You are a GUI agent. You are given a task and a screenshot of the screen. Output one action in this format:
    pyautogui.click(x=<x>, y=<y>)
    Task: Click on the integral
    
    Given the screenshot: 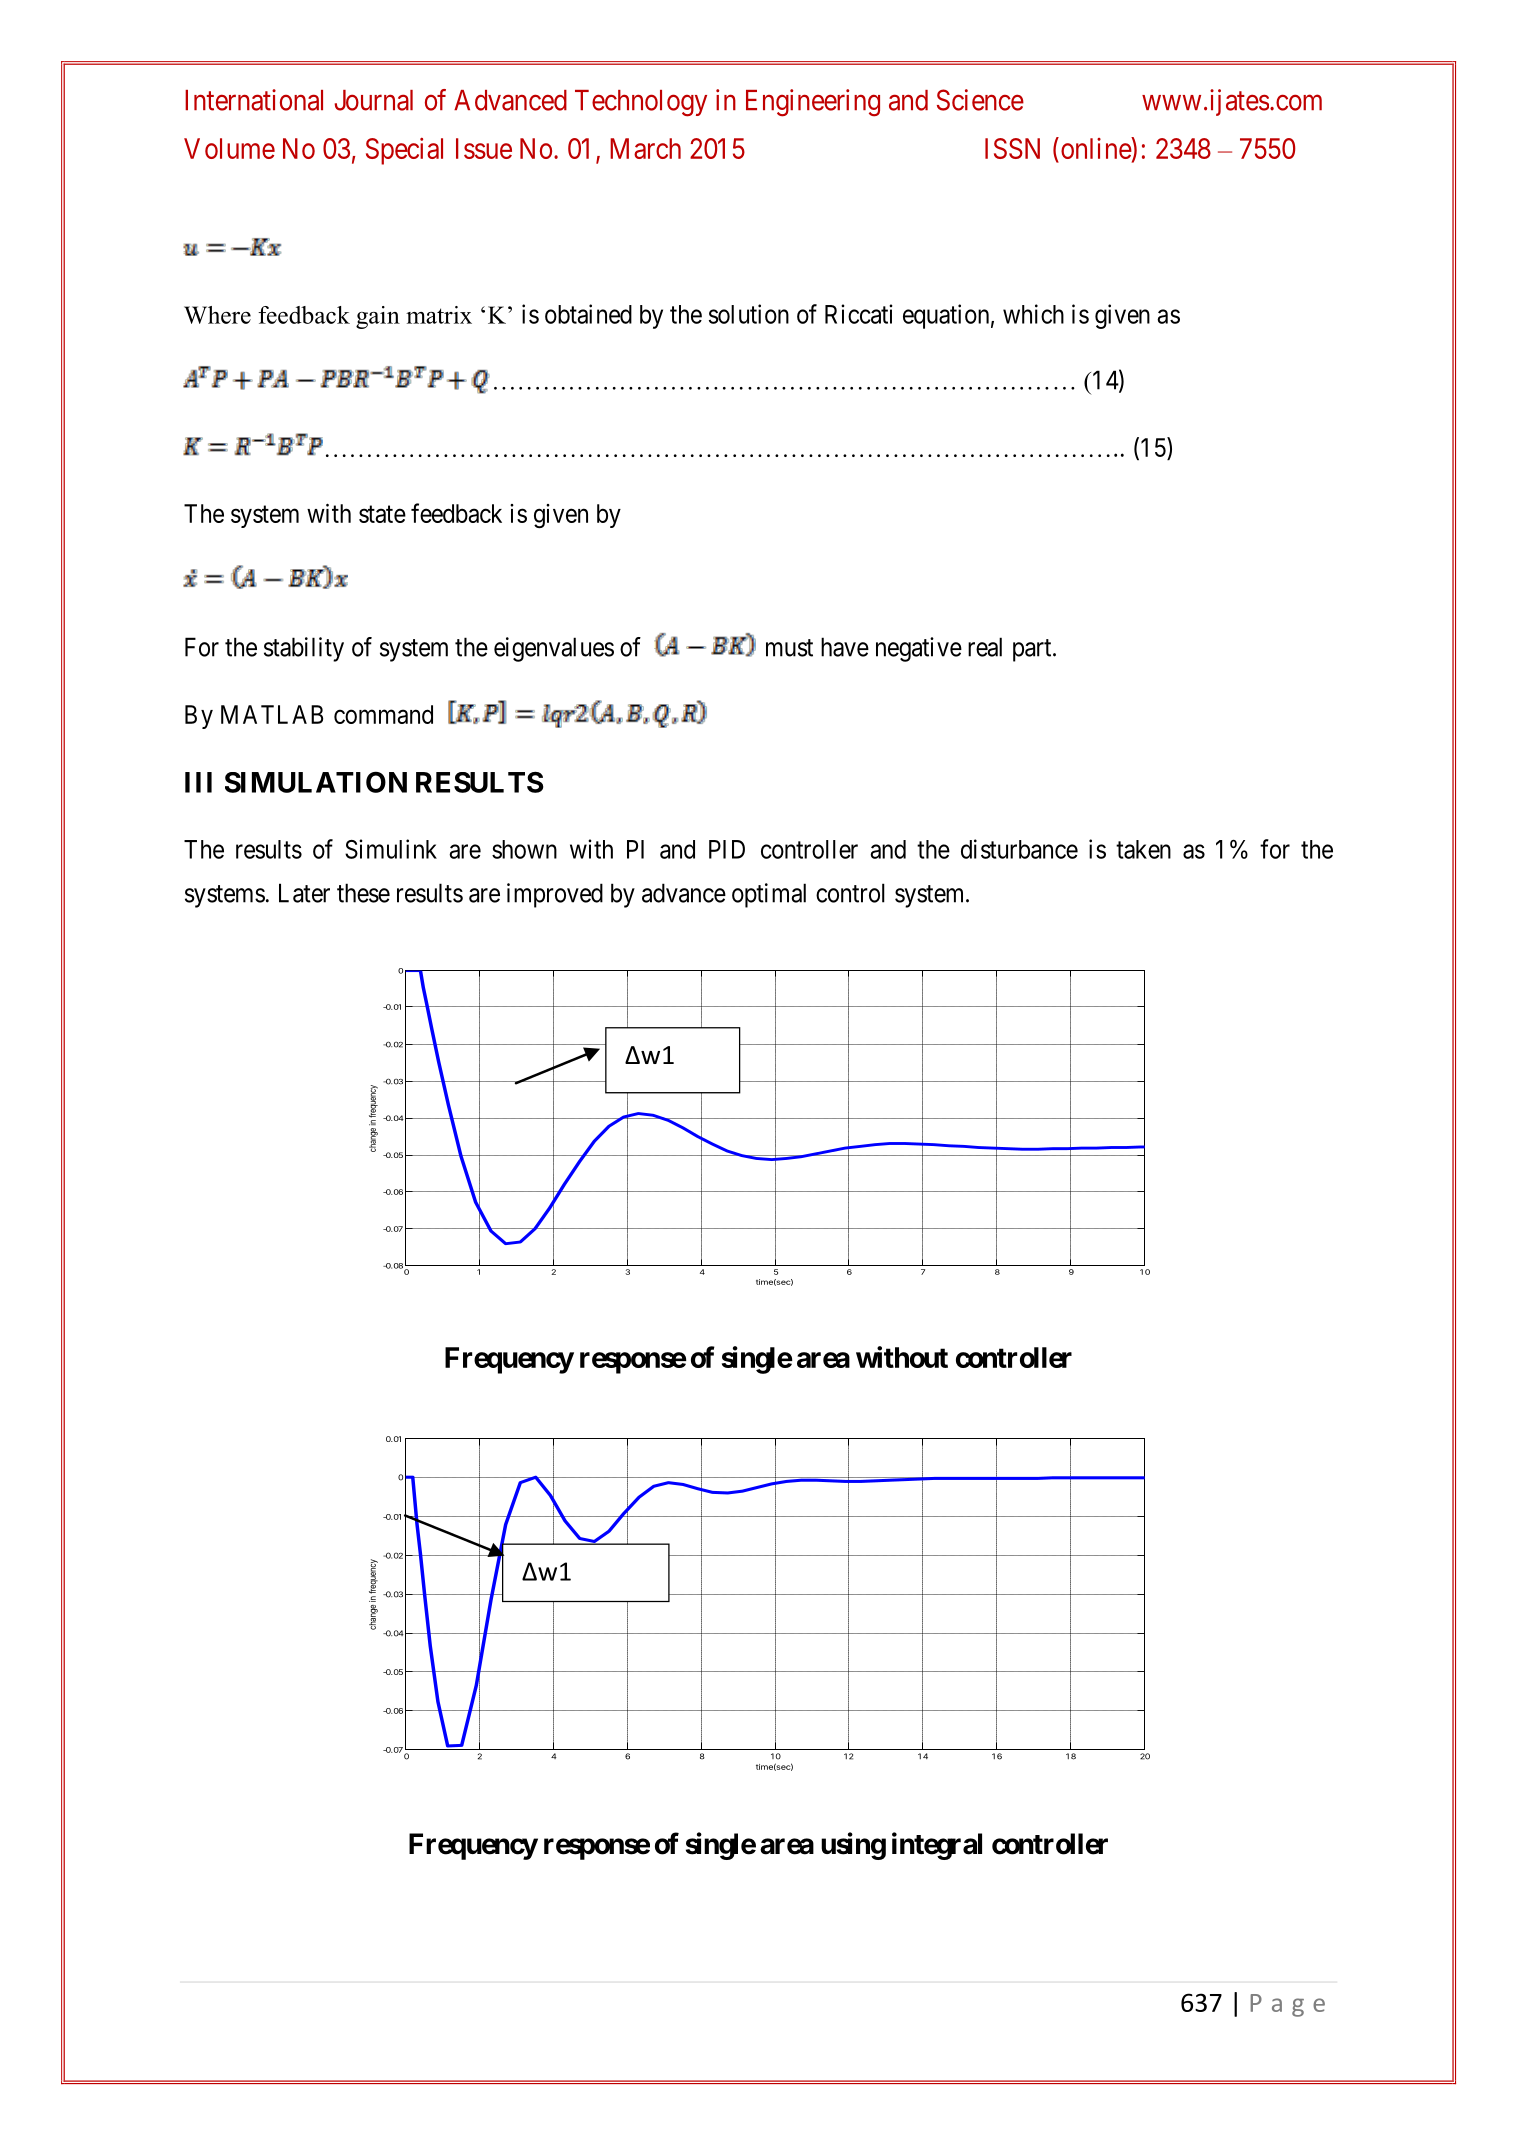 What is the action you would take?
    pyautogui.click(x=937, y=1846)
